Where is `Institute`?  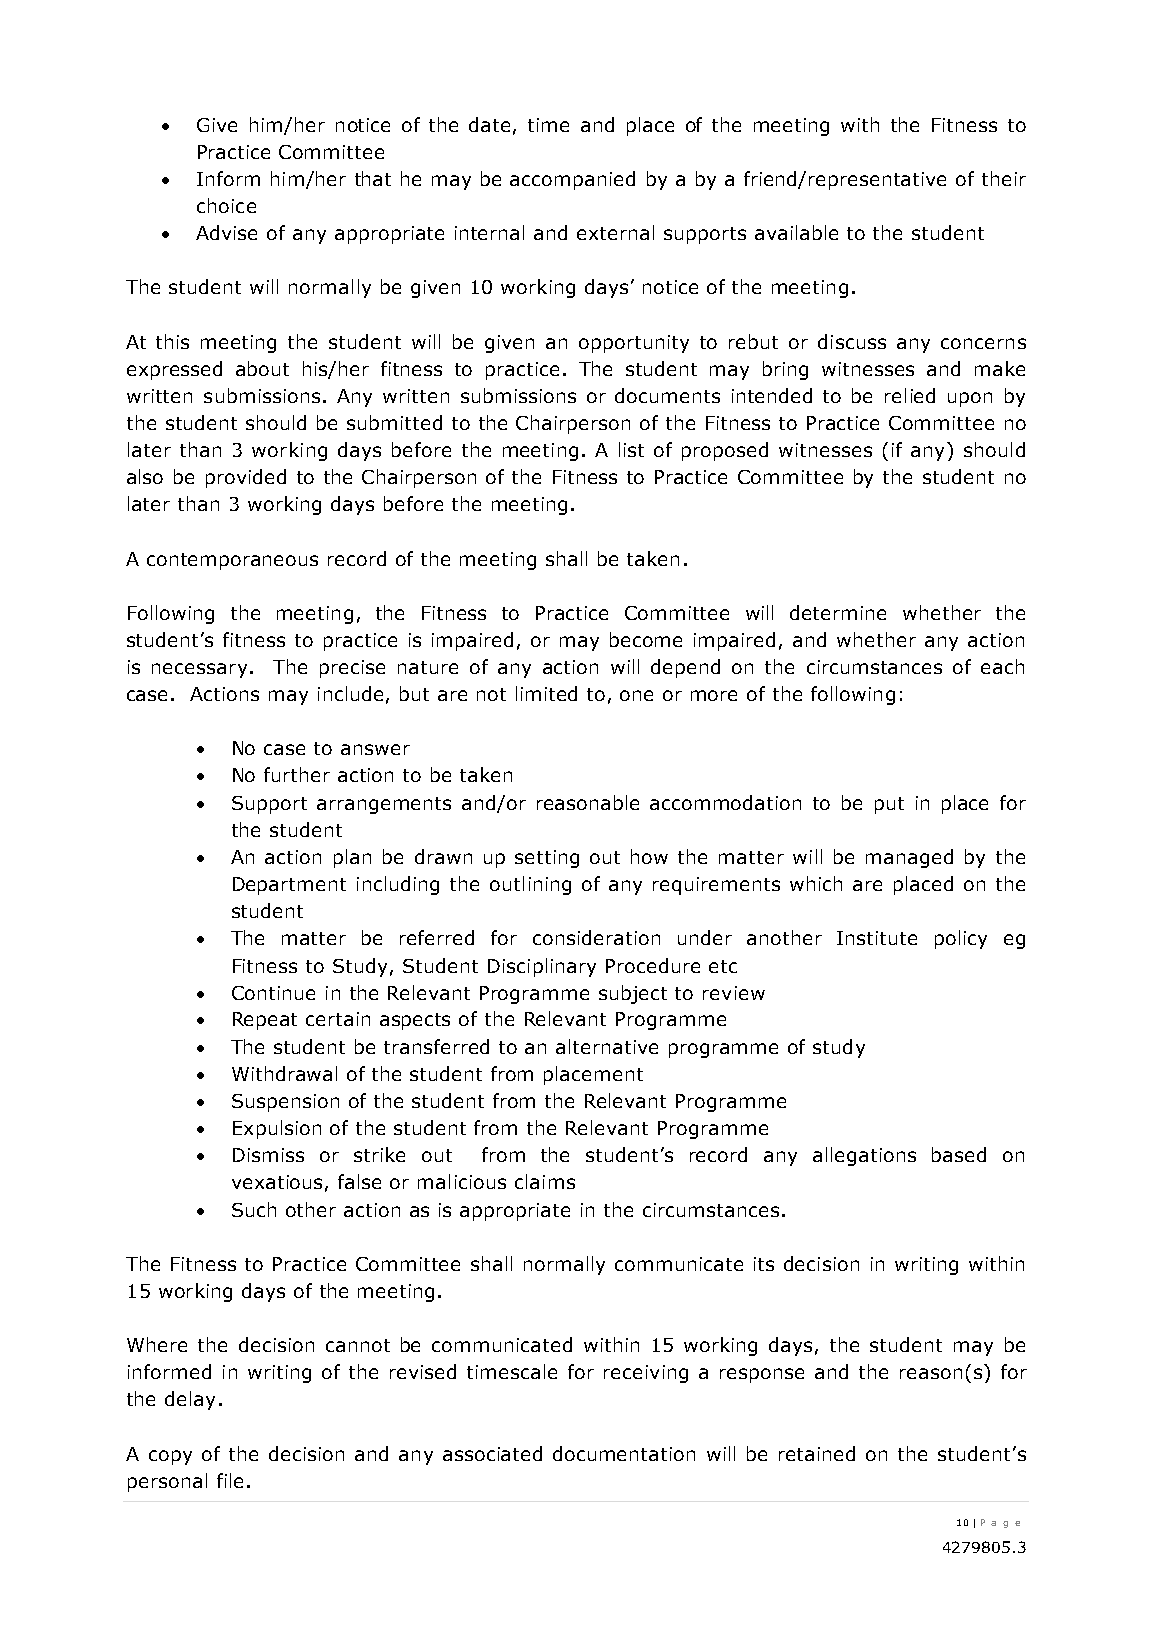
Institute is located at coordinates (877, 938).
